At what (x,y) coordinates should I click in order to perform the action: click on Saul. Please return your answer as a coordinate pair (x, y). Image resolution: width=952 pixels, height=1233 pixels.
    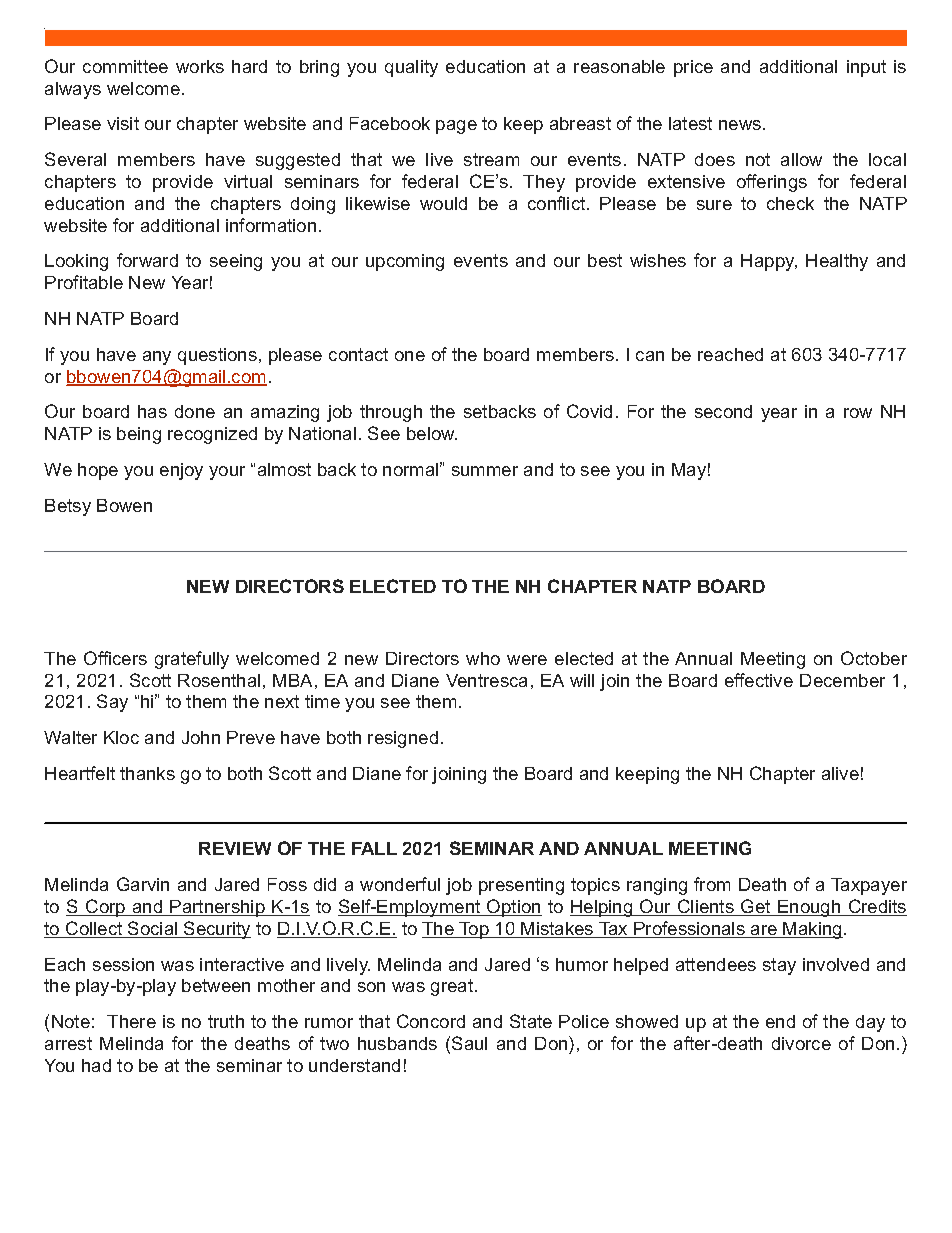
    Looking at the image, I should click on (469, 1043).
